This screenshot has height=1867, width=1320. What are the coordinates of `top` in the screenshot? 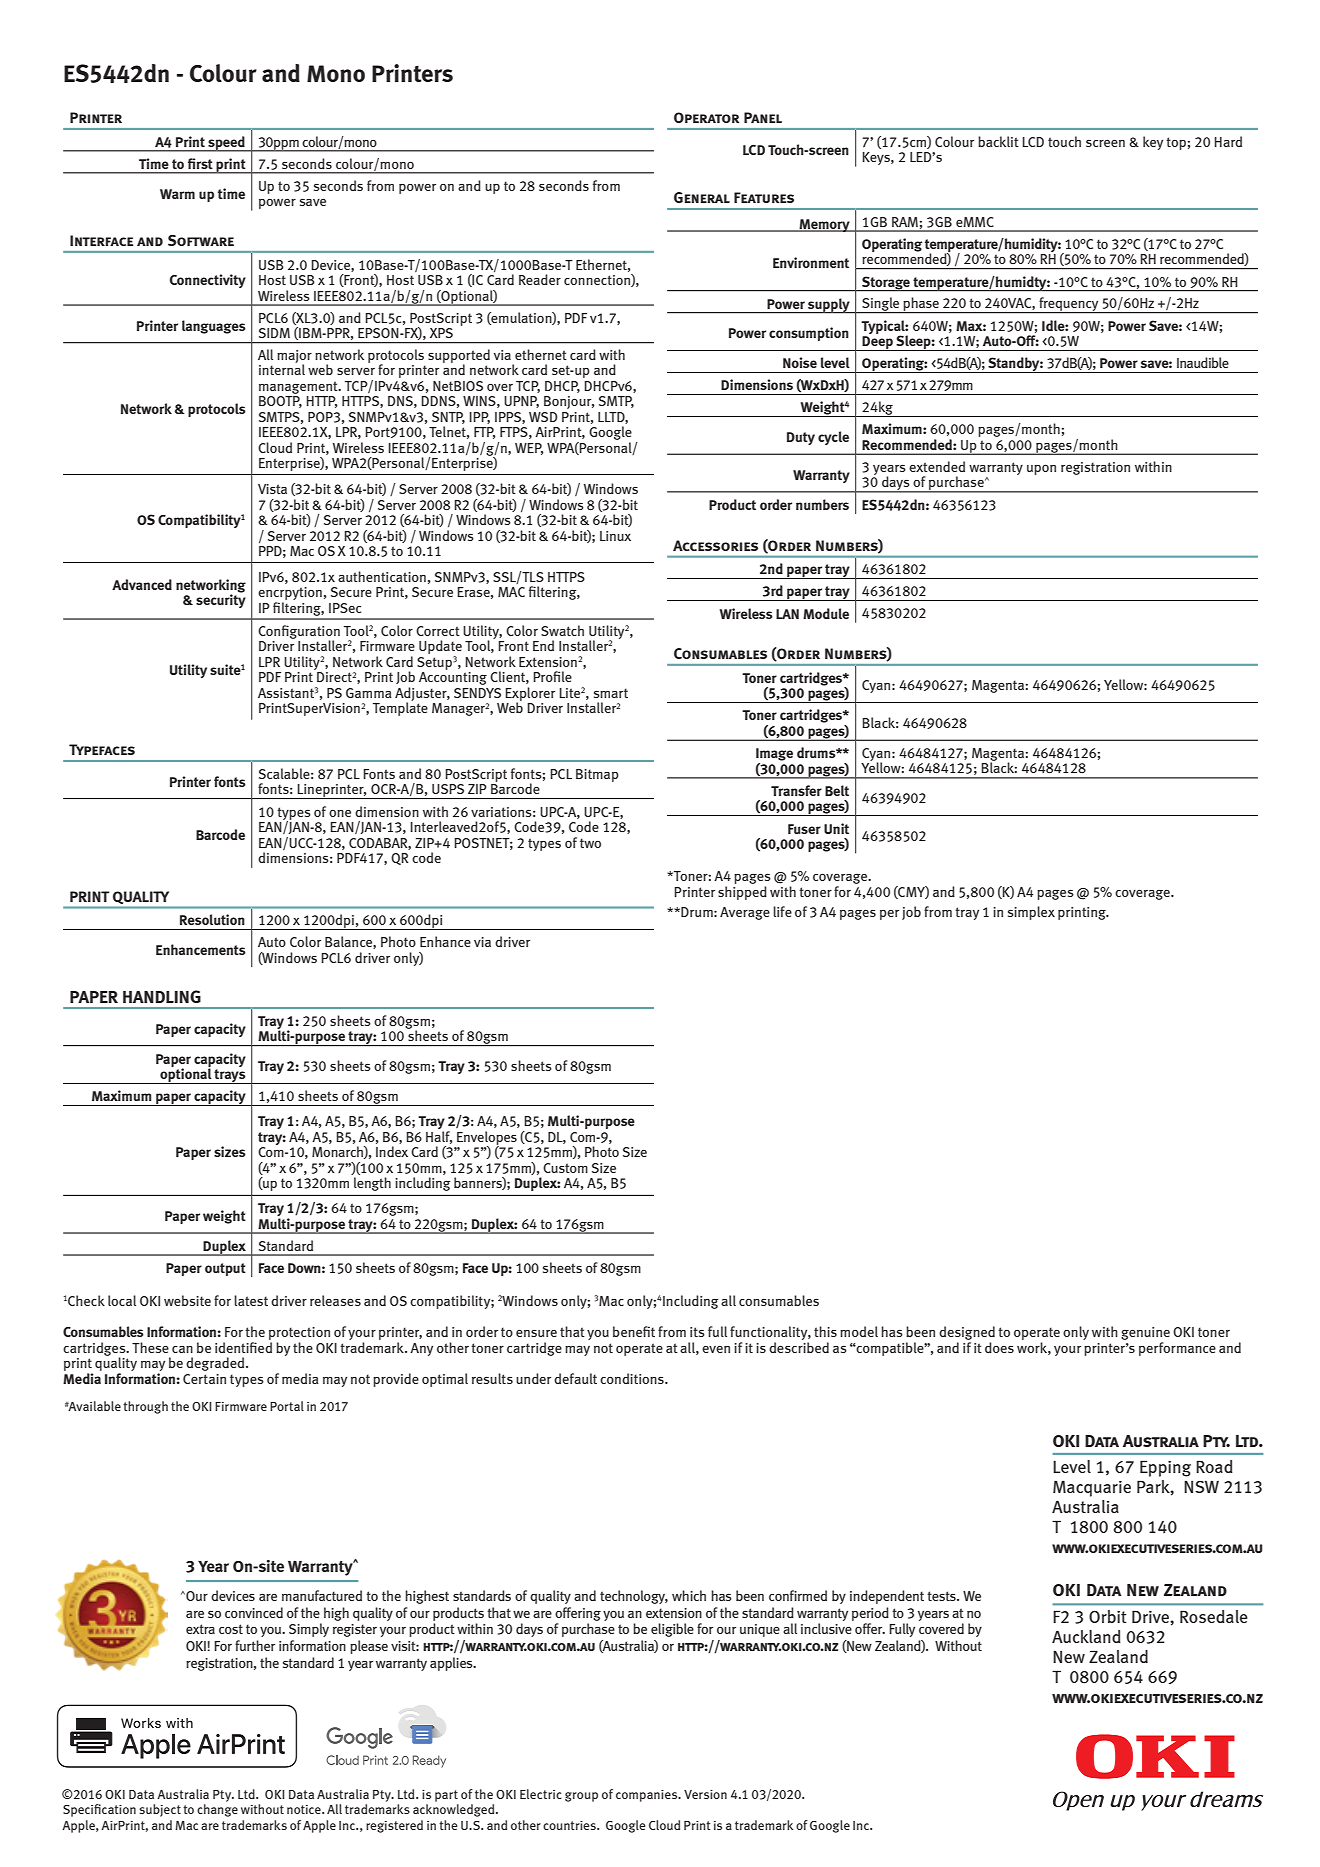 It's located at (1176, 143).
